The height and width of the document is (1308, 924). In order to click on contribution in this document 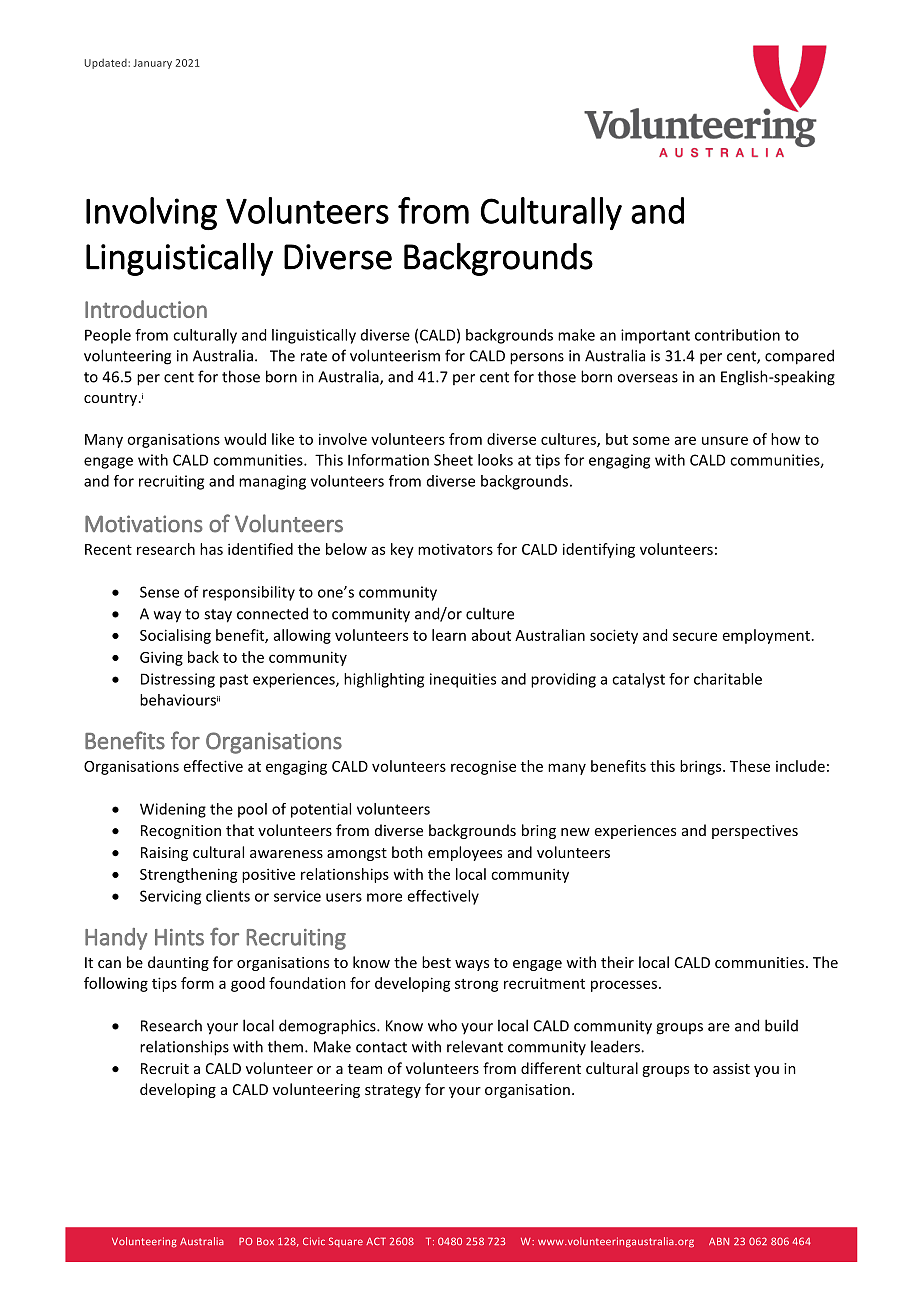, I will do `click(737, 335)`.
